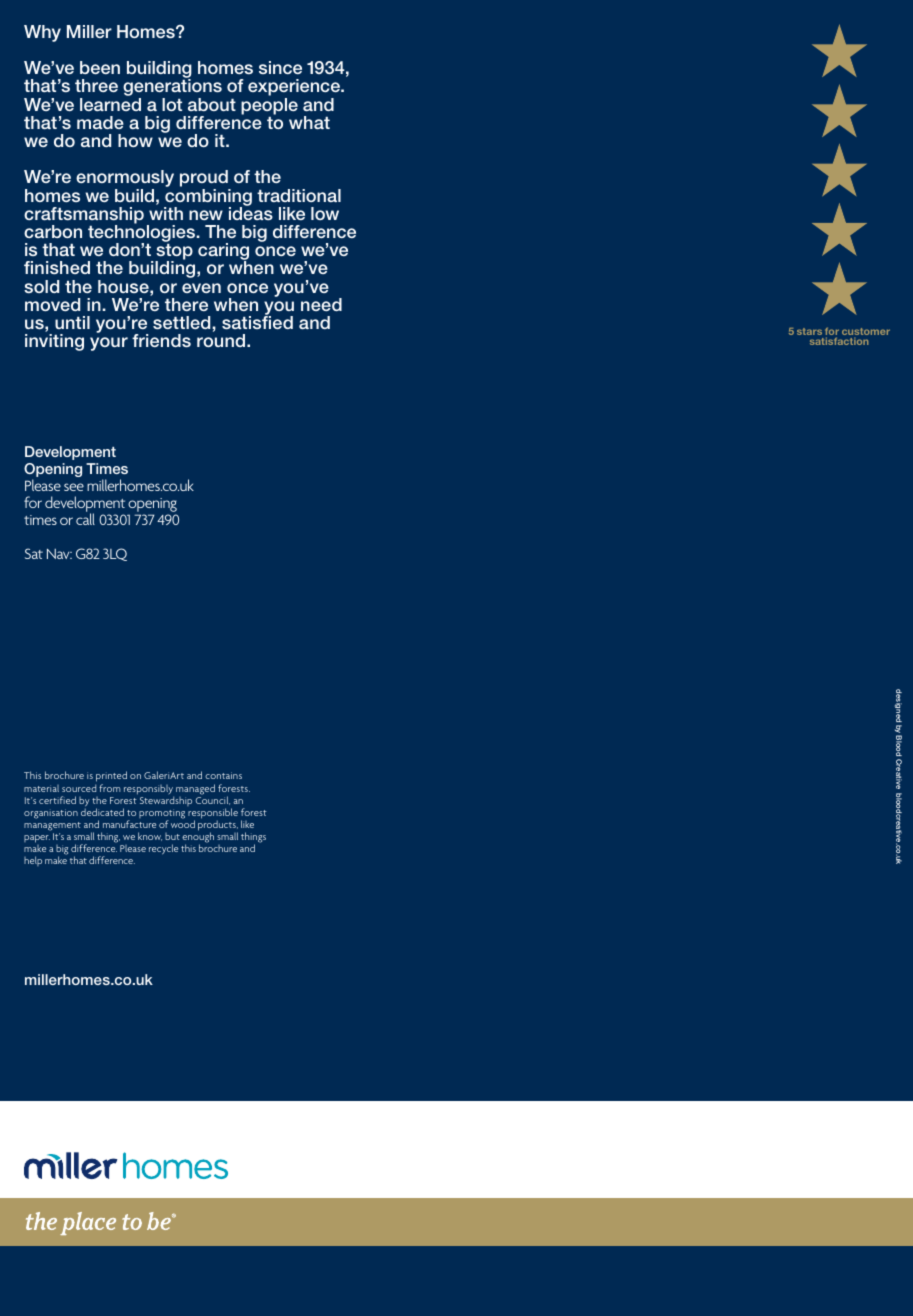 This image has height=1316, width=913. I want to click on responsible, so click(213, 814).
